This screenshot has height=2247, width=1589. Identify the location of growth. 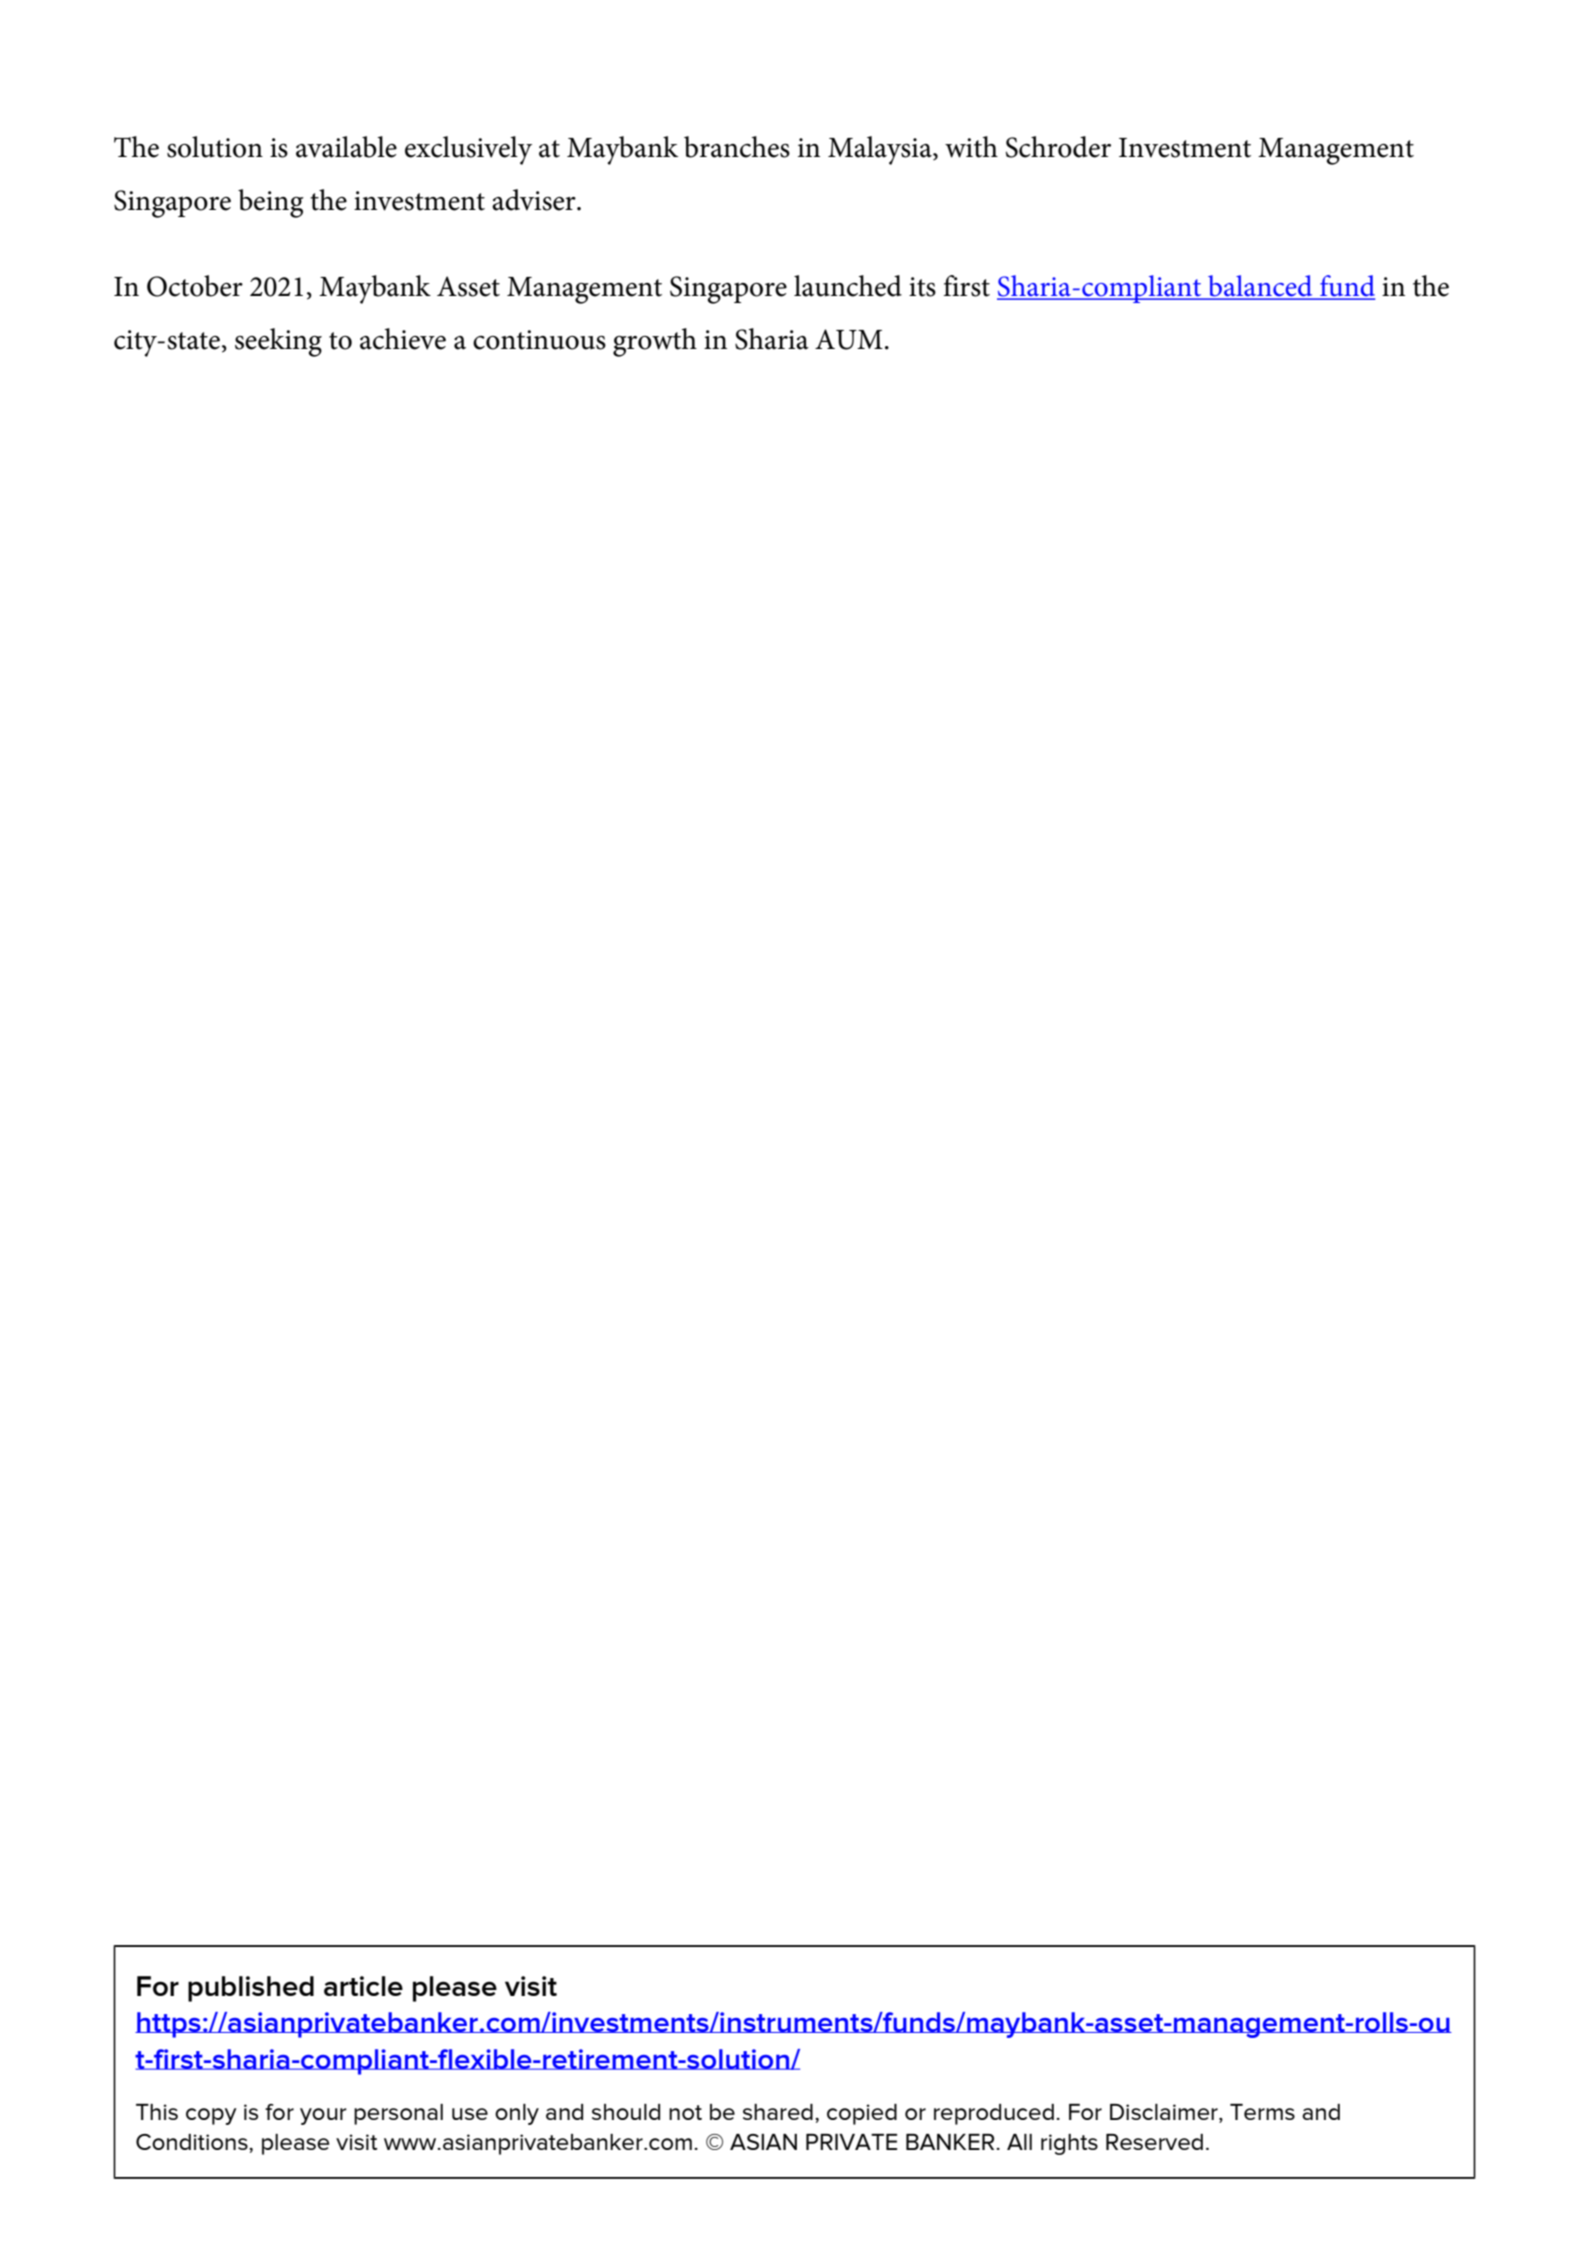
(655, 342).
